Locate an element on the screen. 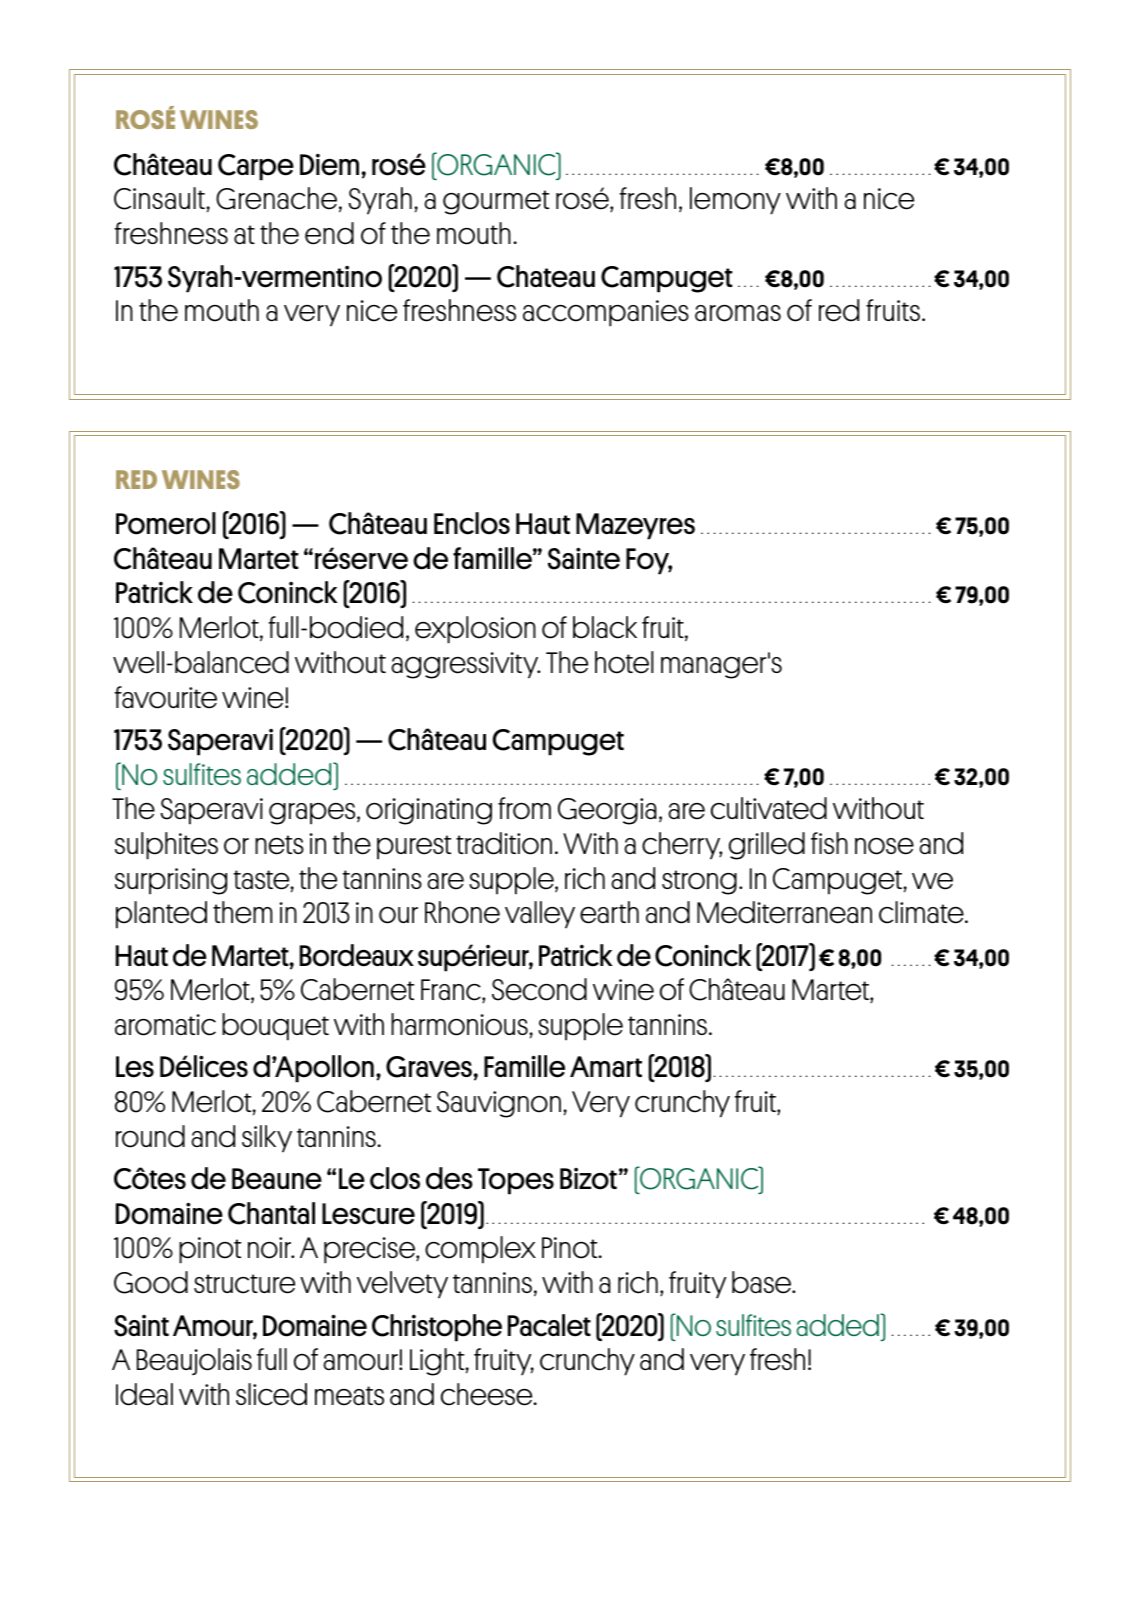  lemony is located at coordinates (735, 201).
